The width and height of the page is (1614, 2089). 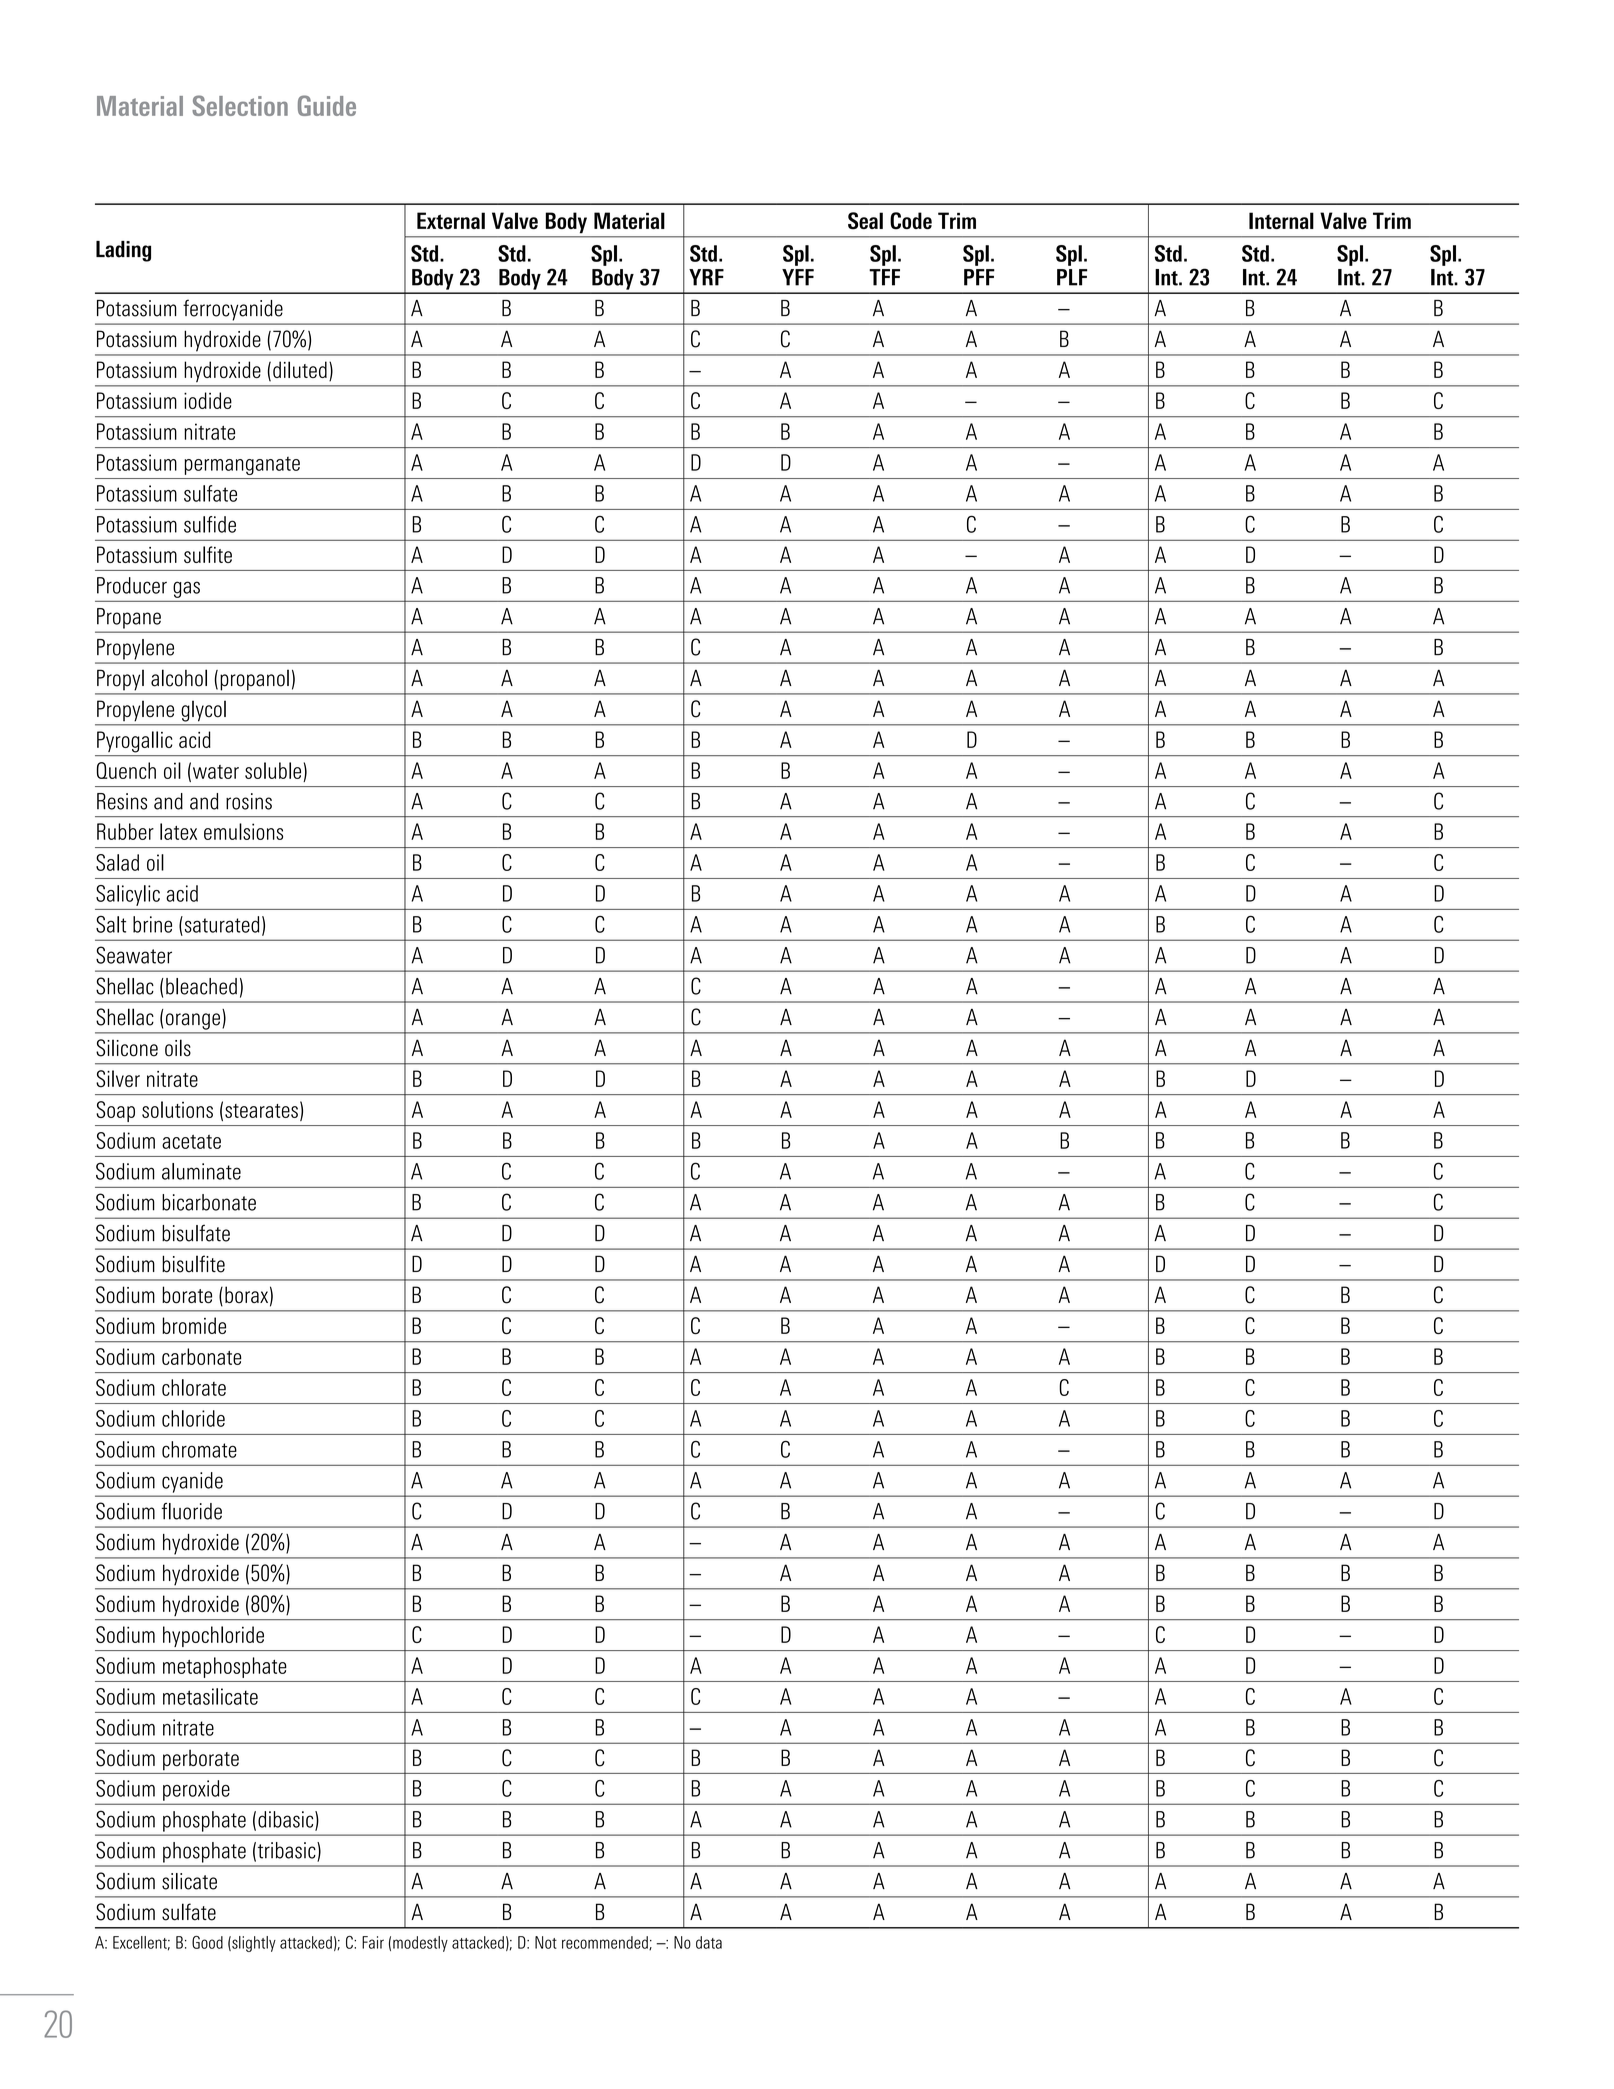 What do you see at coordinates (207, 1942) in the page?
I see `Good` at bounding box center [207, 1942].
